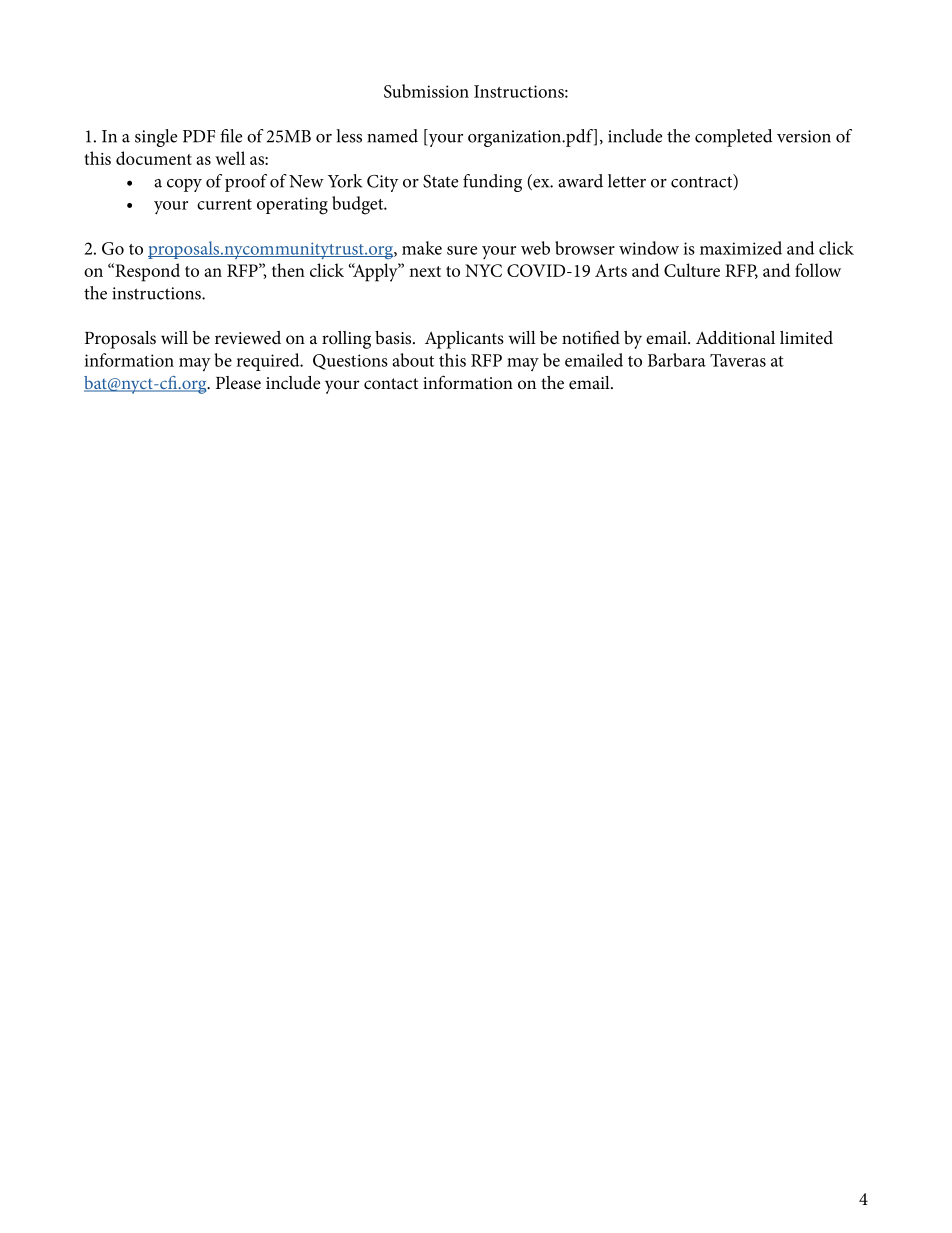 This document has height=1233, width=952. What do you see at coordinates (464, 340) in the document?
I see `Applicants` at bounding box center [464, 340].
